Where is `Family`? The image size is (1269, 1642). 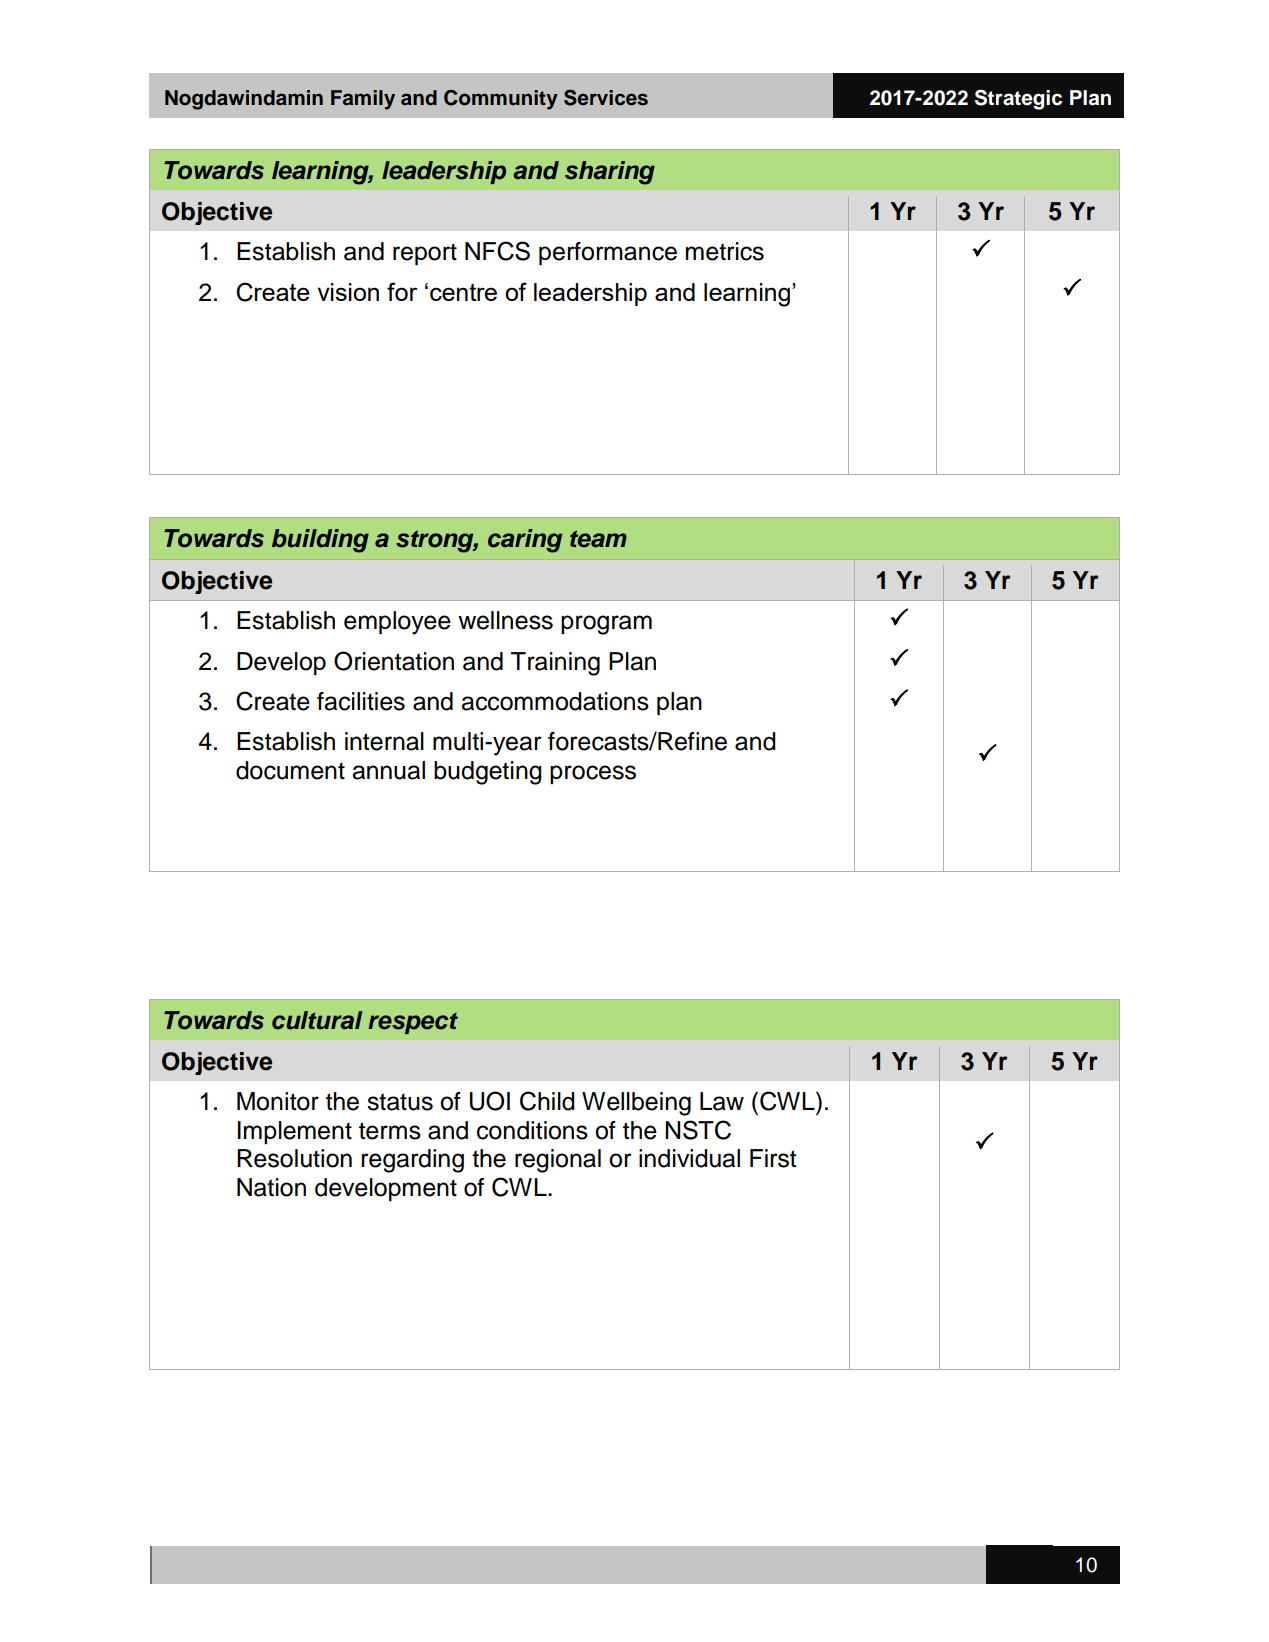 Family is located at coordinates (363, 100).
